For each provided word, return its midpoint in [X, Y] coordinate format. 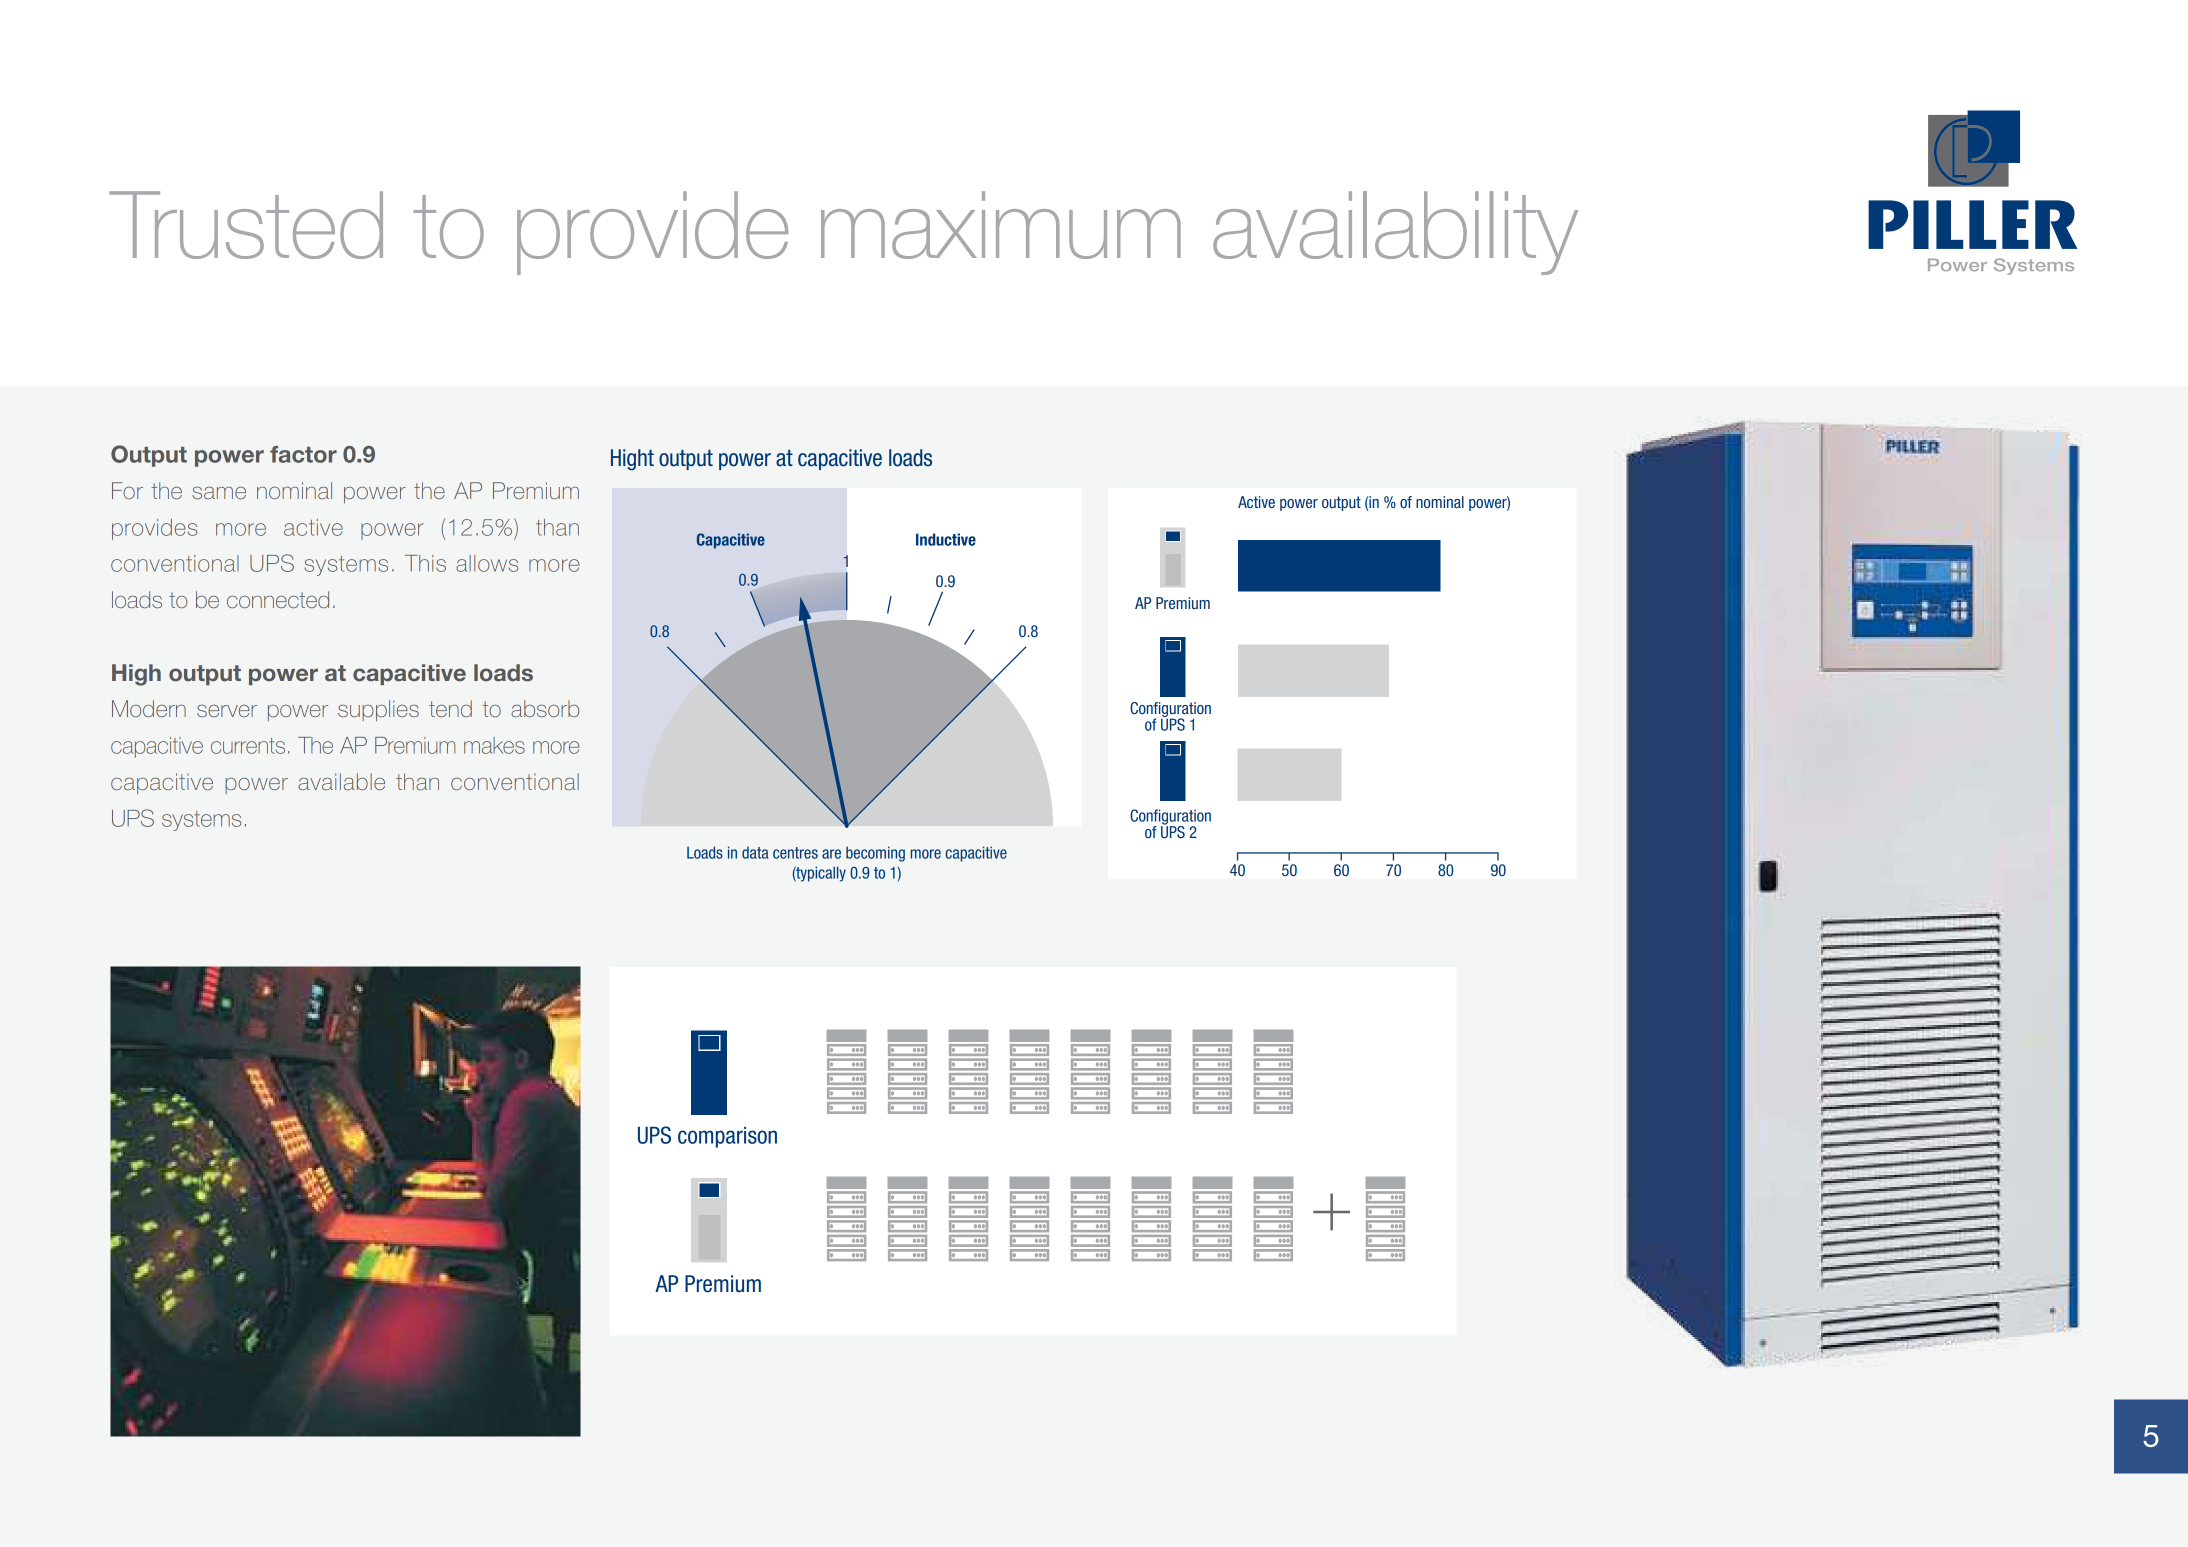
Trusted [246, 225]
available [341, 781]
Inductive [946, 539]
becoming [875, 854]
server [227, 711]
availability [1395, 233]
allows [487, 563]
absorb [545, 708]
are [831, 854]
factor [303, 454]
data [755, 852]
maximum [1001, 225]
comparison [727, 1137]
